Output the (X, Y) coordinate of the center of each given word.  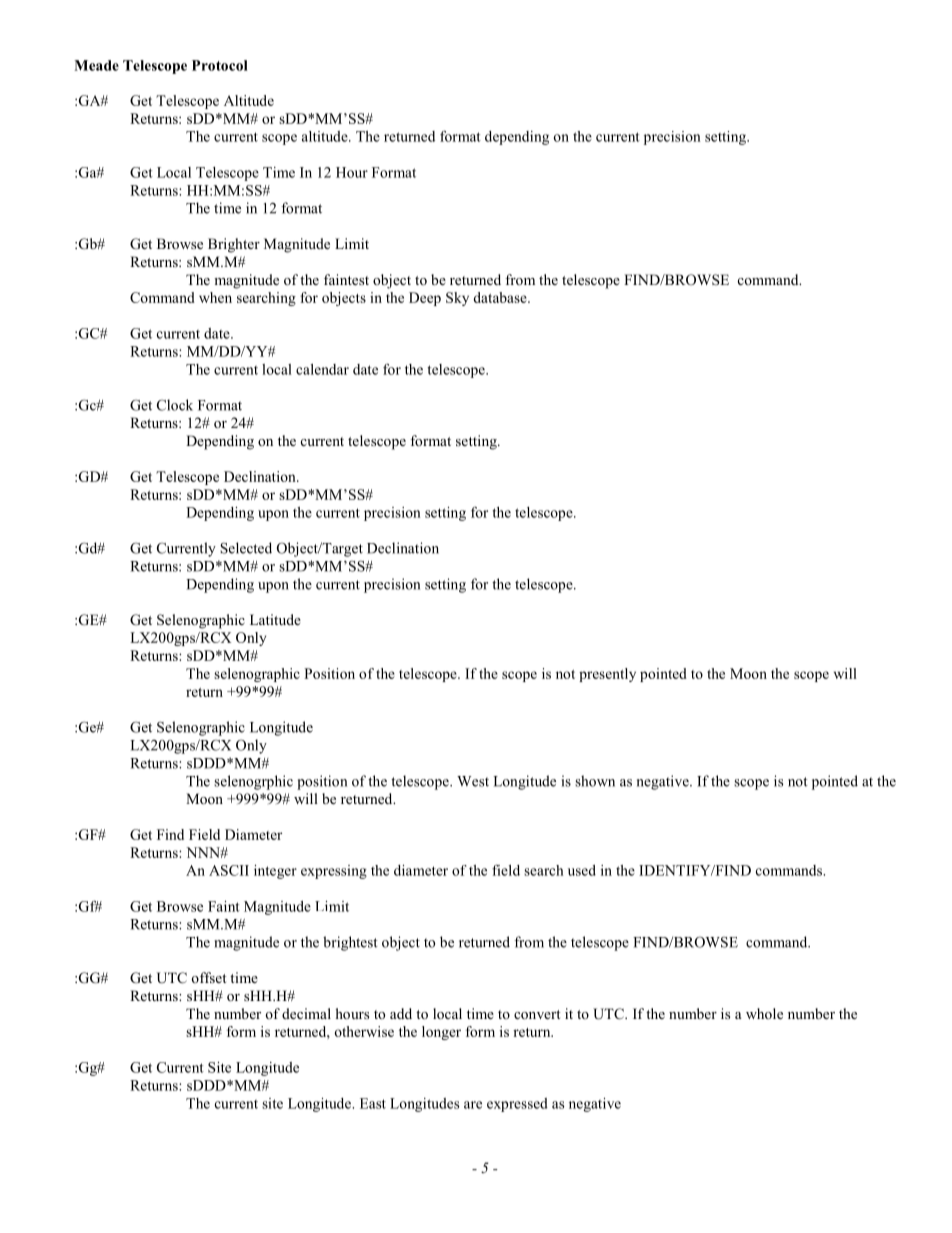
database (501, 297)
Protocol (220, 65)
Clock (175, 405)
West (473, 781)
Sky (457, 299)
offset (209, 977)
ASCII (229, 870)
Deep (425, 299)
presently (607, 675)
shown (595, 781)
